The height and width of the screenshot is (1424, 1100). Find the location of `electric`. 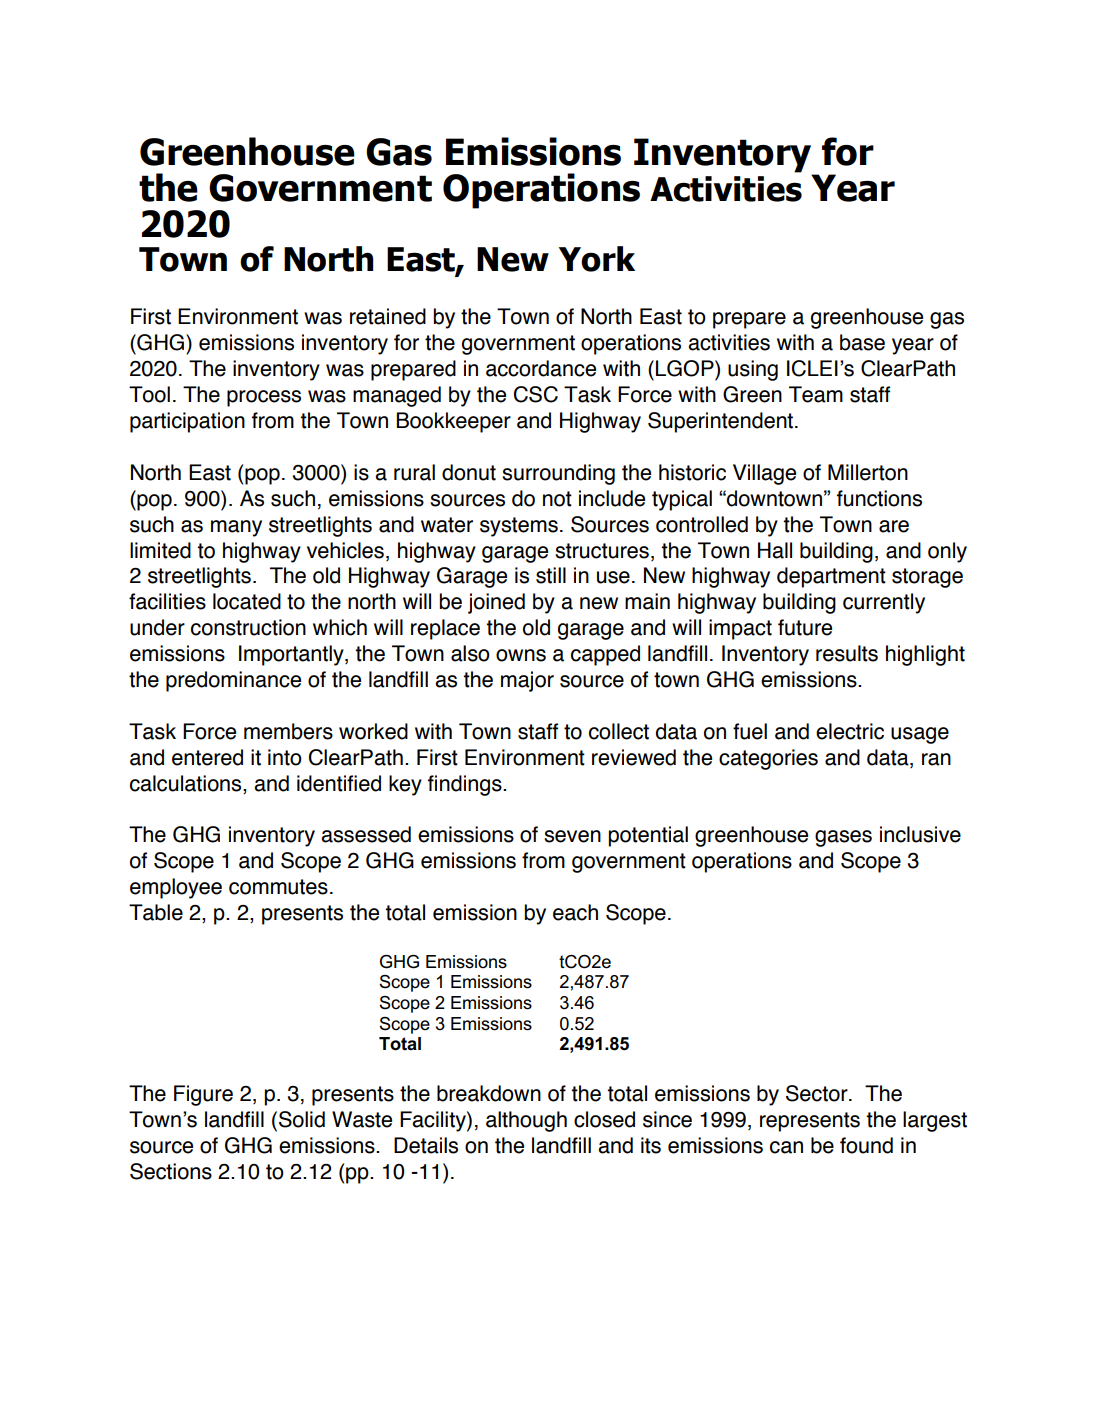

electric is located at coordinates (850, 731).
